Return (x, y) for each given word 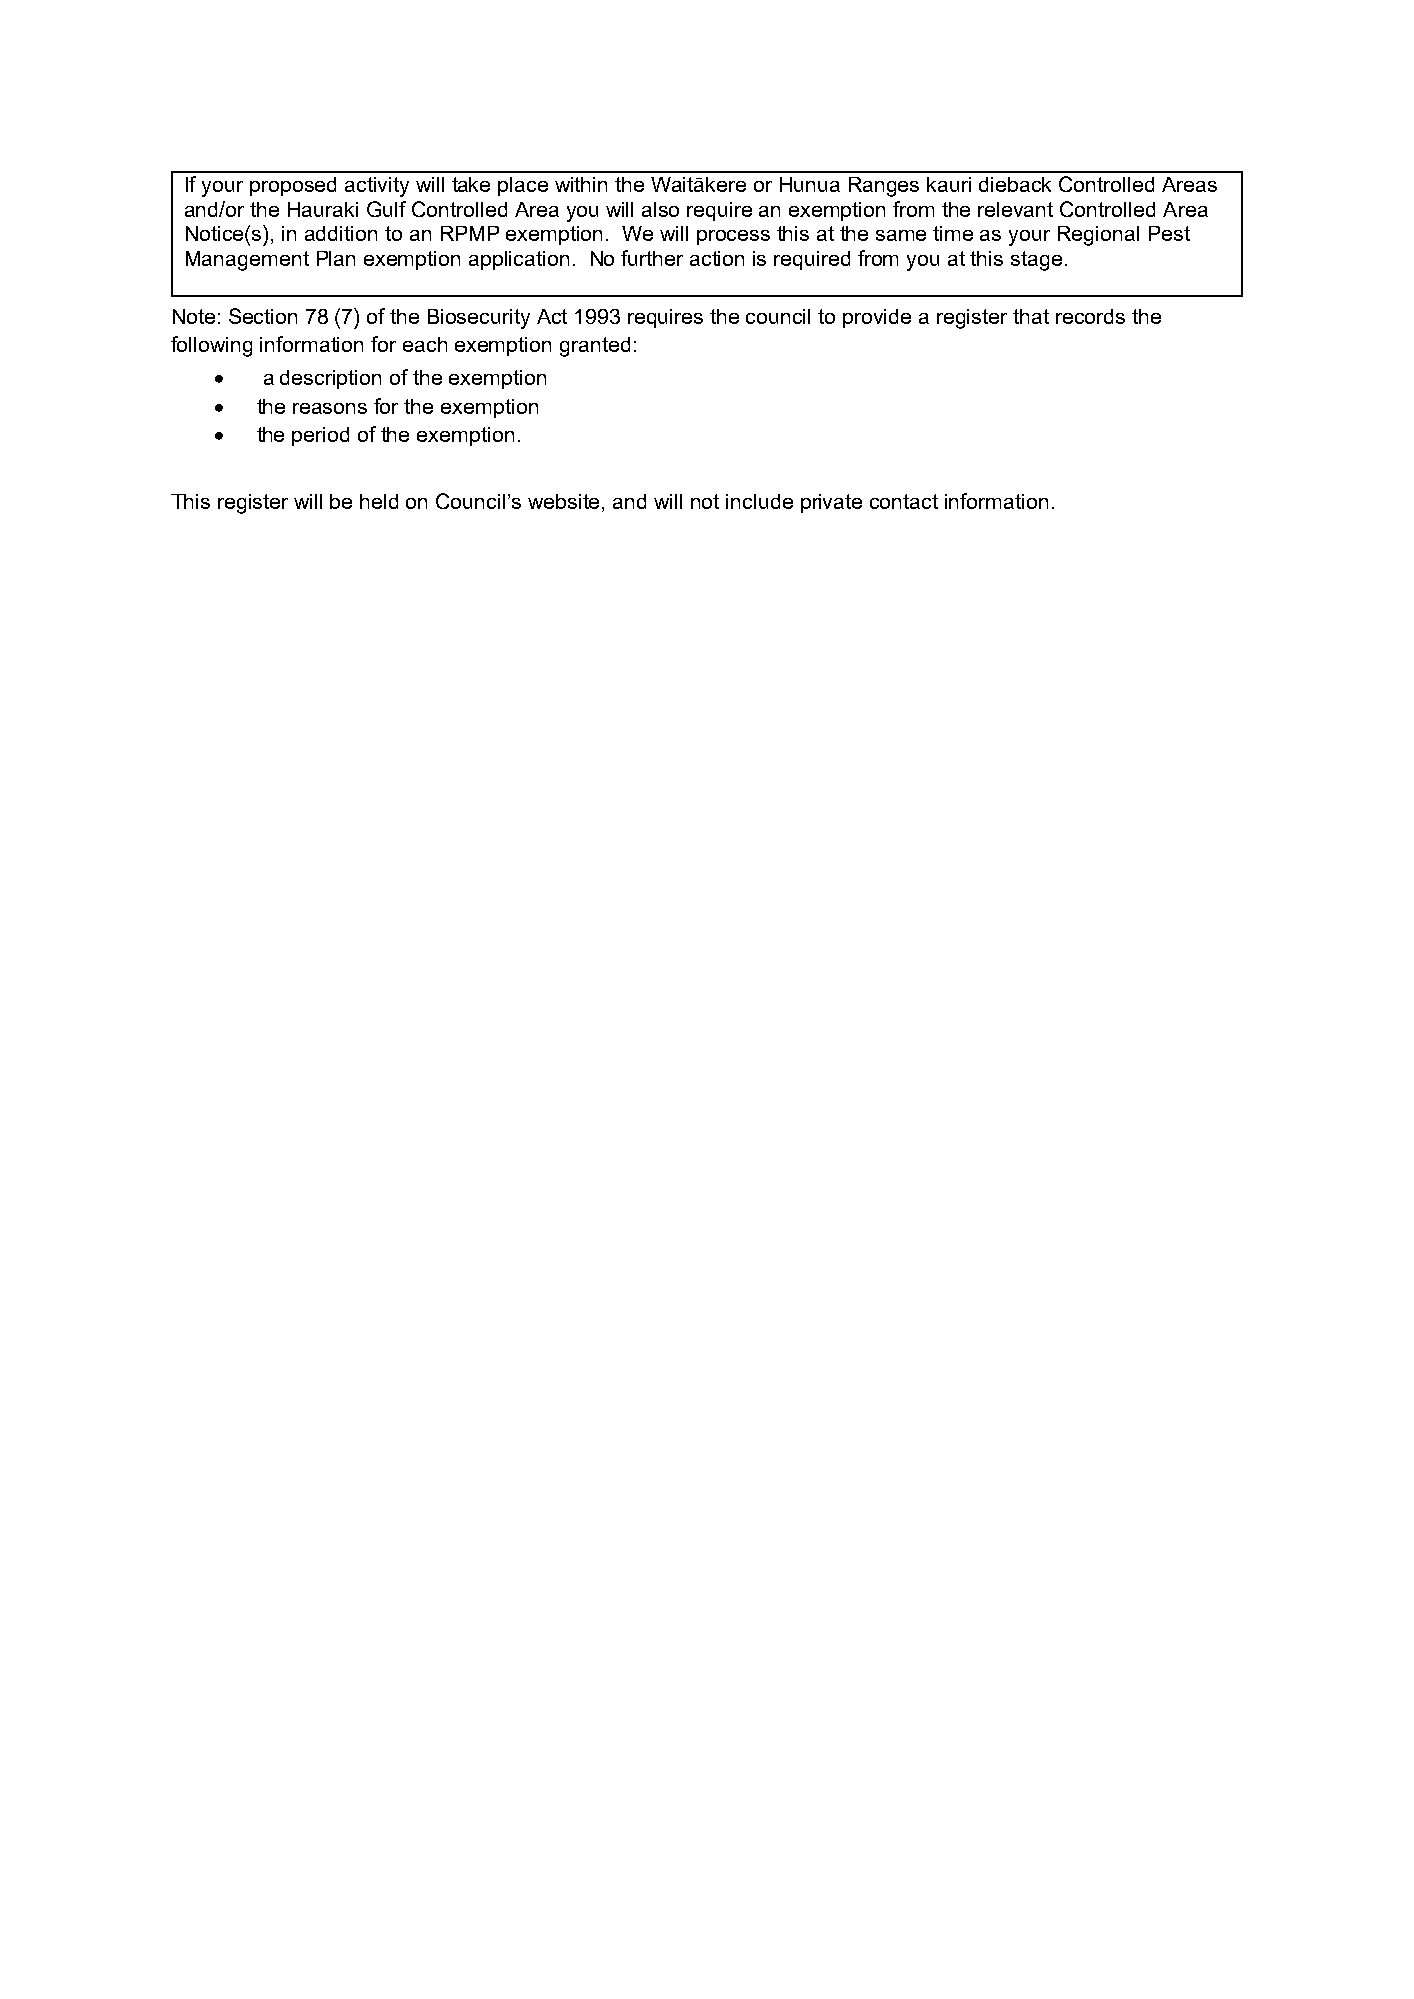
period (320, 436)
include (759, 501)
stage (1036, 261)
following (211, 346)
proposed (293, 186)
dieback (1015, 184)
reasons (330, 408)
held (379, 501)
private (831, 503)
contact (904, 501)
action (717, 258)
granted (595, 347)
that (1031, 316)
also (660, 209)
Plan (336, 258)
